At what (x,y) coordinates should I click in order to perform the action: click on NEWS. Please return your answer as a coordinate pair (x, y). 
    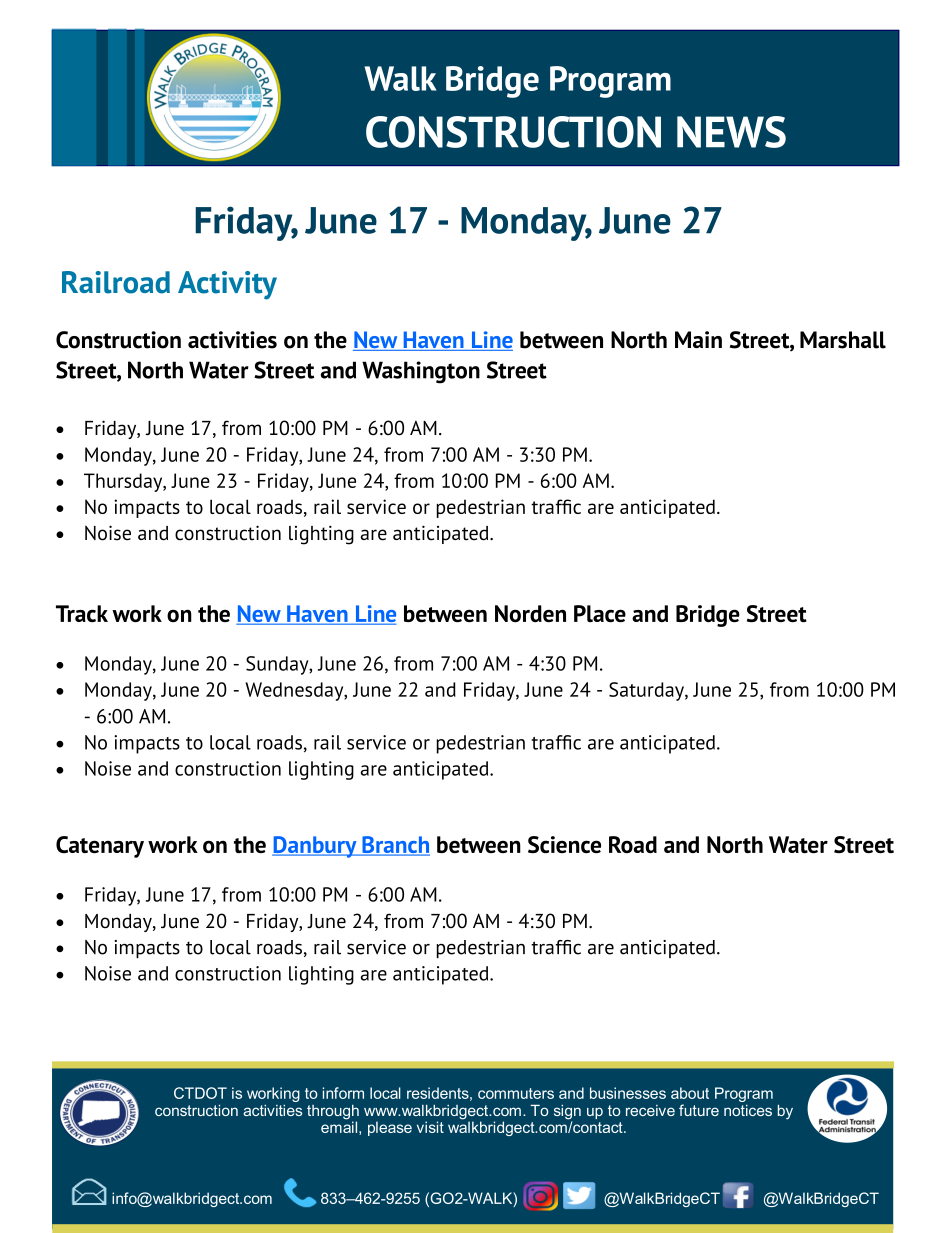
    Looking at the image, I should click on (731, 132).
